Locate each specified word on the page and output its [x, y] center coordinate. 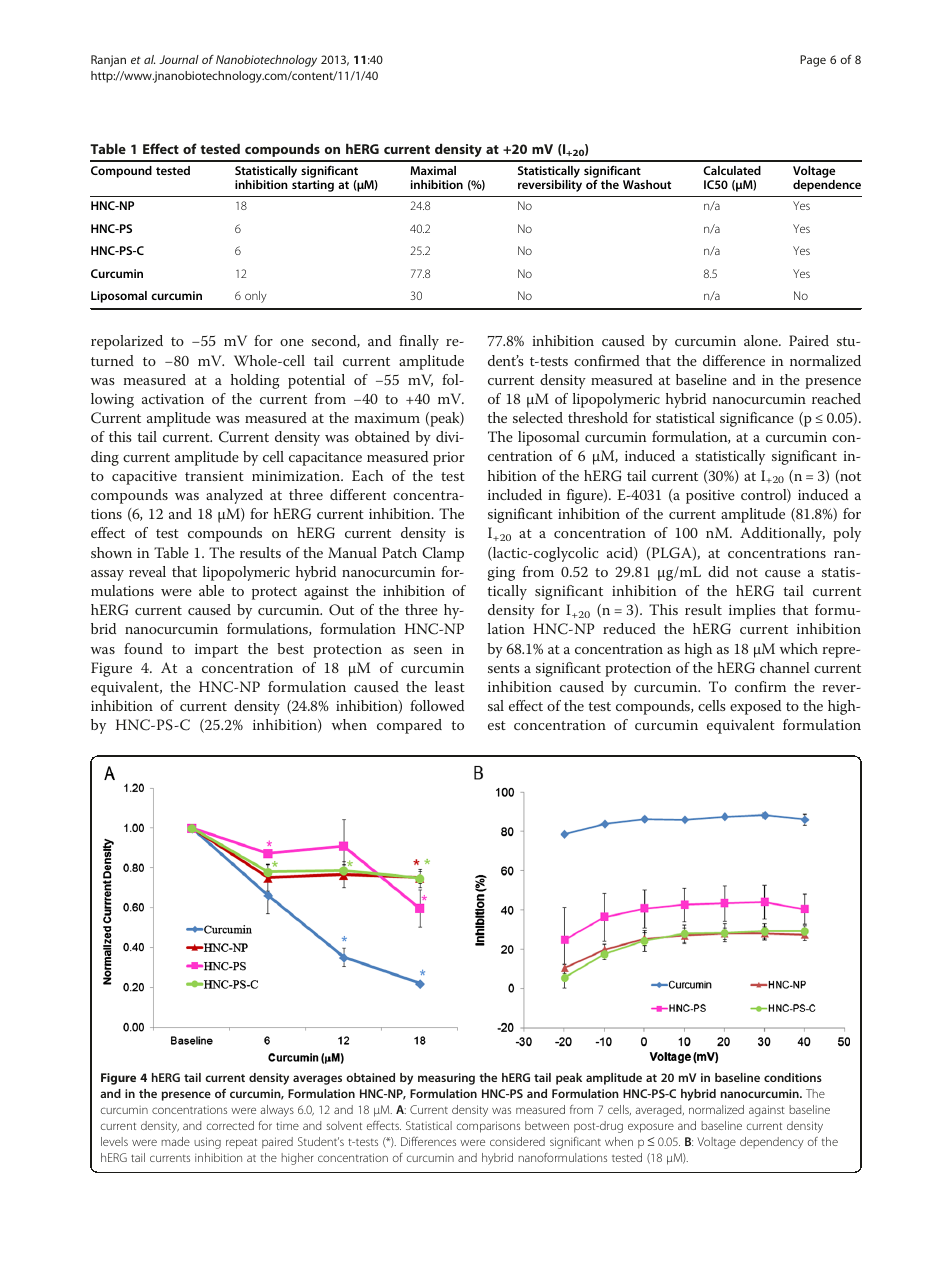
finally [419, 342]
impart [216, 651]
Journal [179, 59]
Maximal [433, 170]
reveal [147, 571]
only [256, 297]
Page [813, 61]
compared [409, 726]
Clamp [443, 554]
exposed [755, 707]
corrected [230, 1125]
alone [762, 340]
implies [752, 611]
